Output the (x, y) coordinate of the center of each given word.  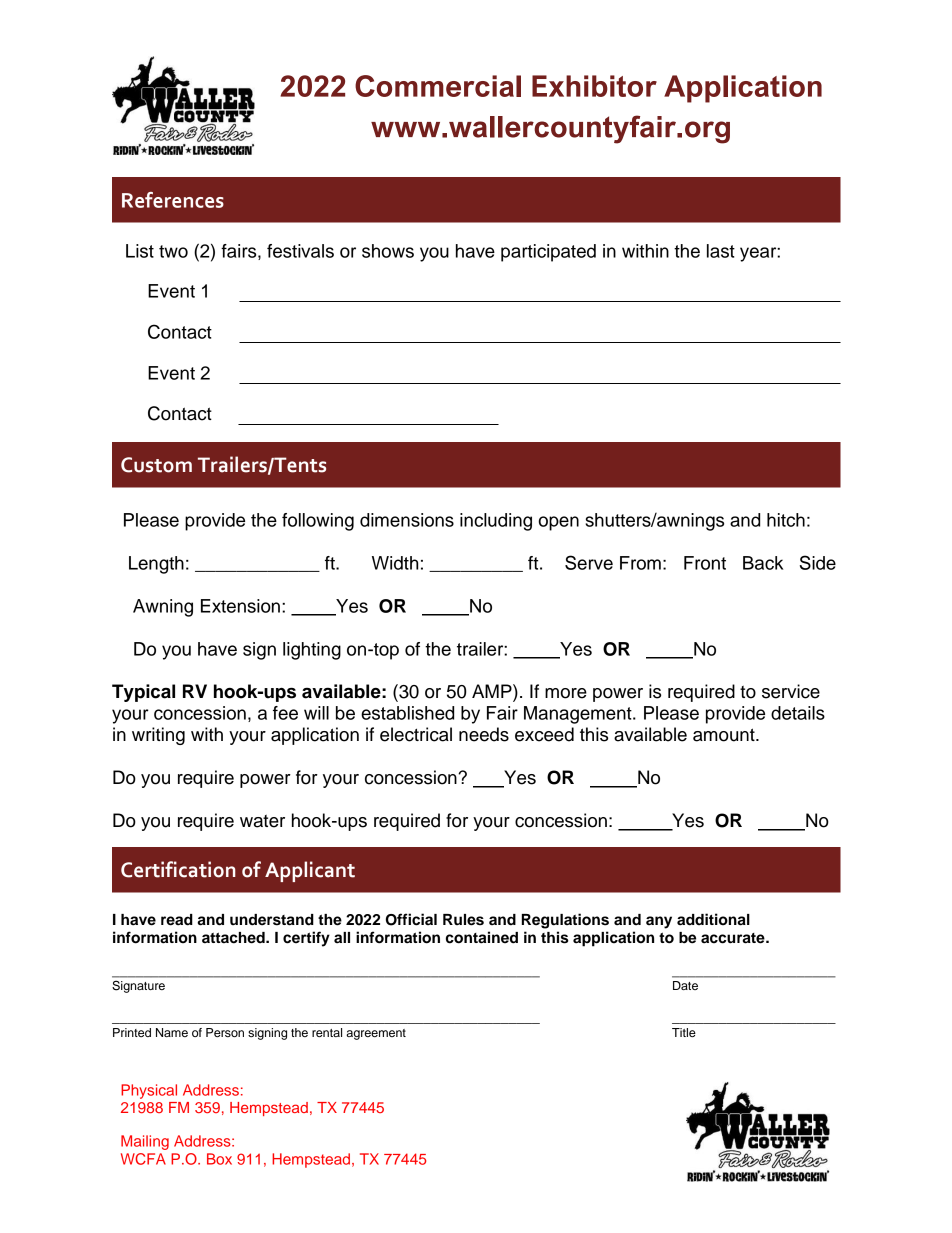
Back (763, 563)
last (721, 251)
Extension (240, 606)
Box (219, 1159)
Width (395, 563)
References (173, 200)
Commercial (438, 86)
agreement (376, 1034)
